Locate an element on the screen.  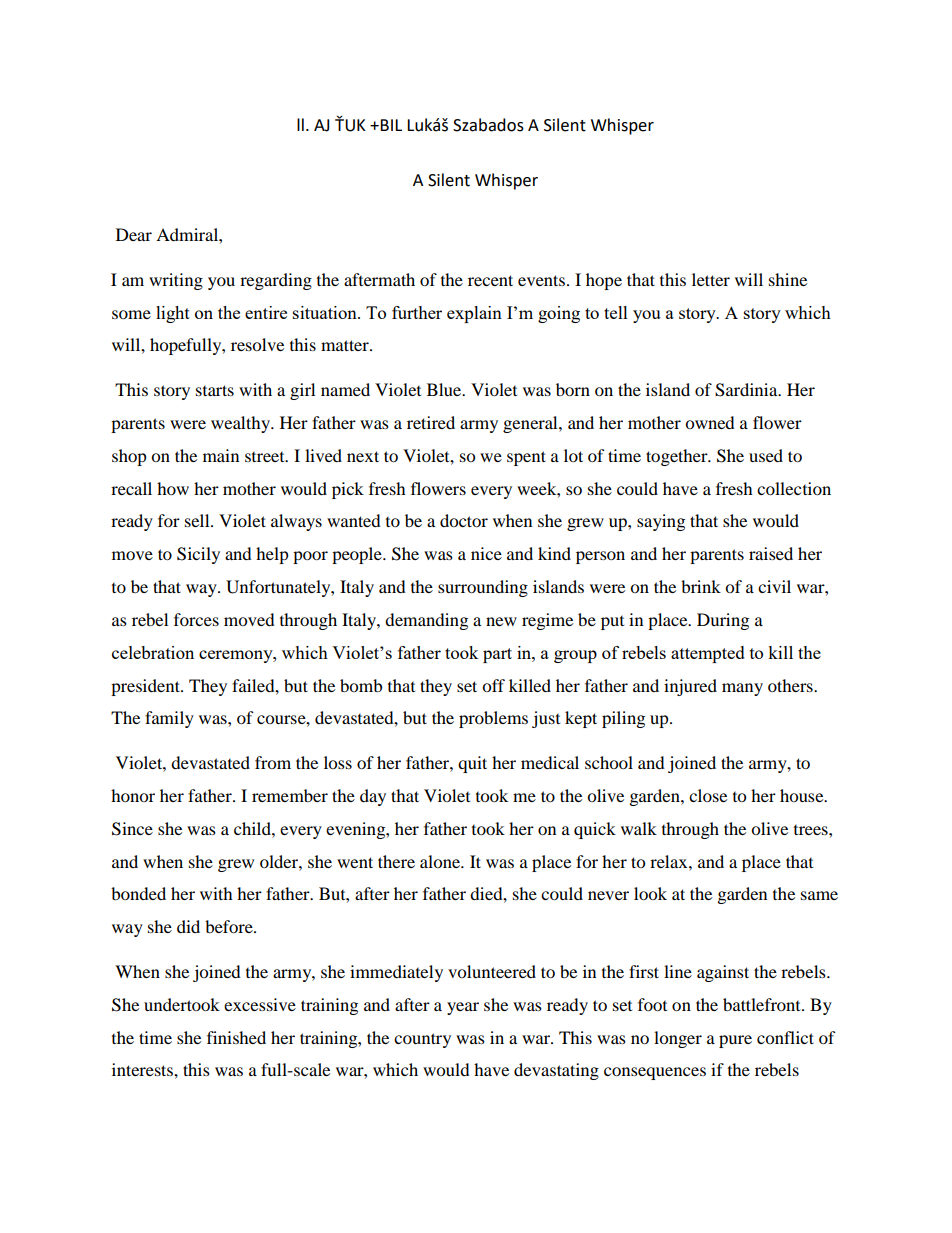
BIL is located at coordinates (391, 125).
